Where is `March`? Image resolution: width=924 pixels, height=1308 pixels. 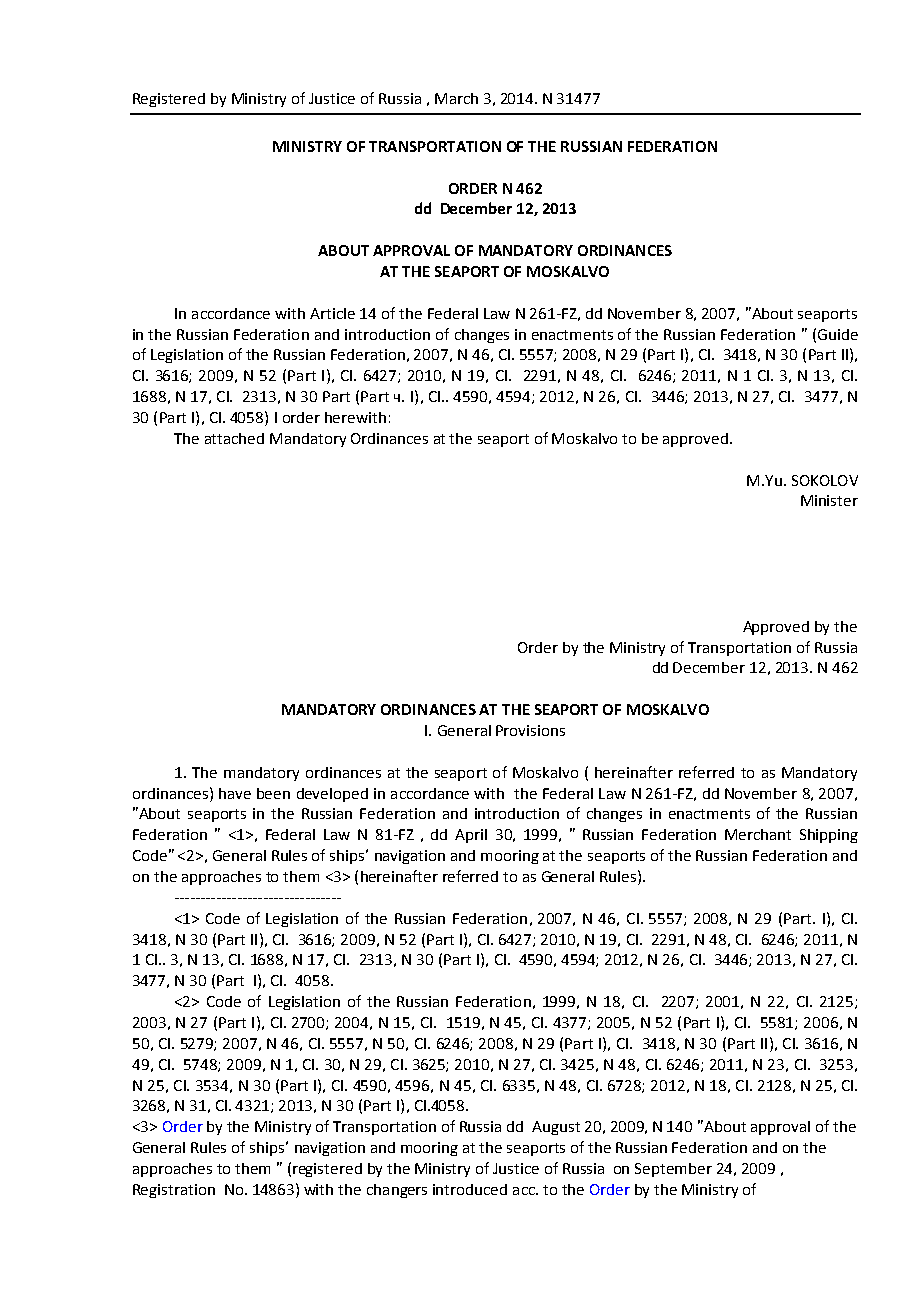
March is located at coordinates (456, 98).
